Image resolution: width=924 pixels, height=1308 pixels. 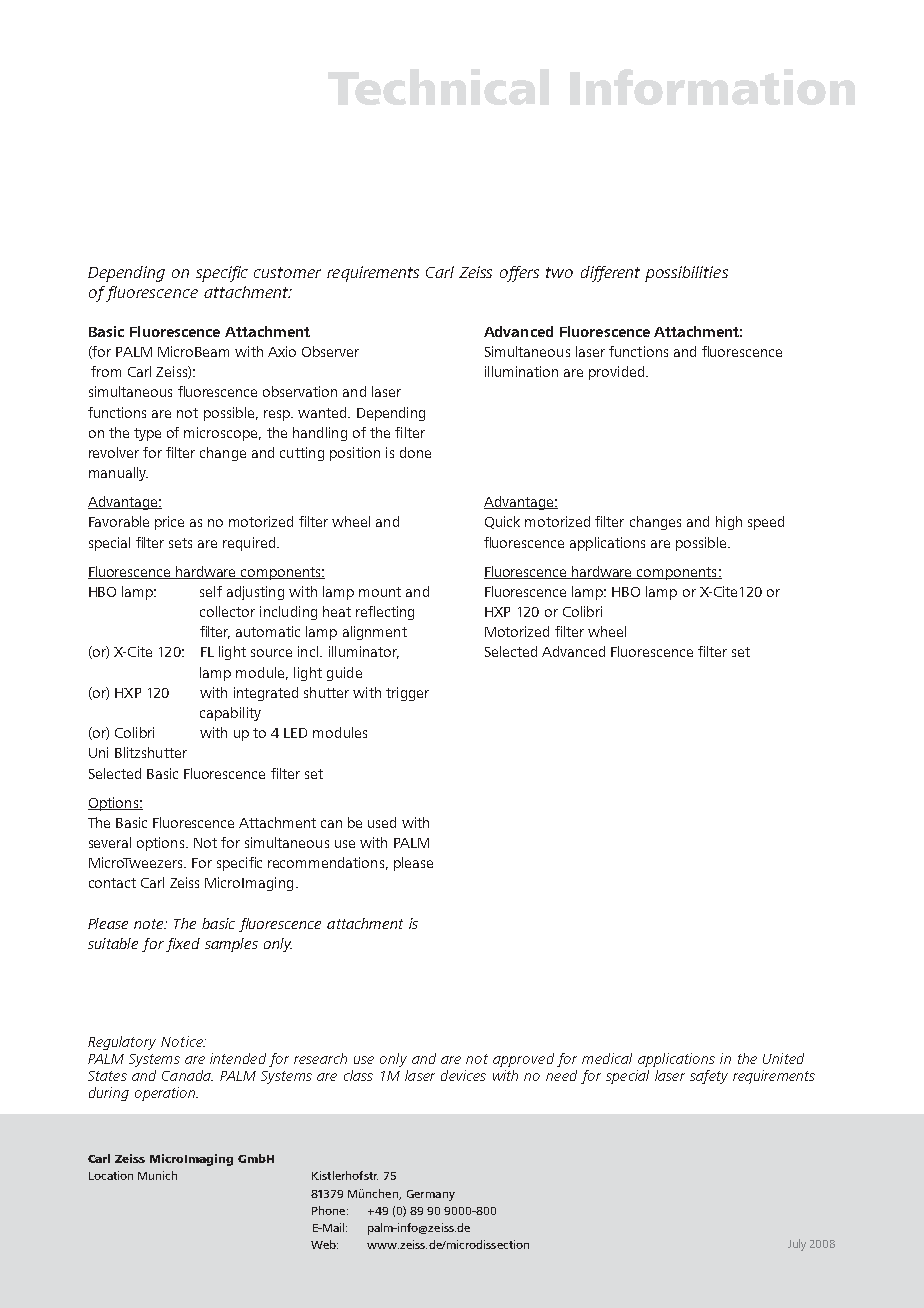 I want to click on July, so click(x=797, y=1245).
